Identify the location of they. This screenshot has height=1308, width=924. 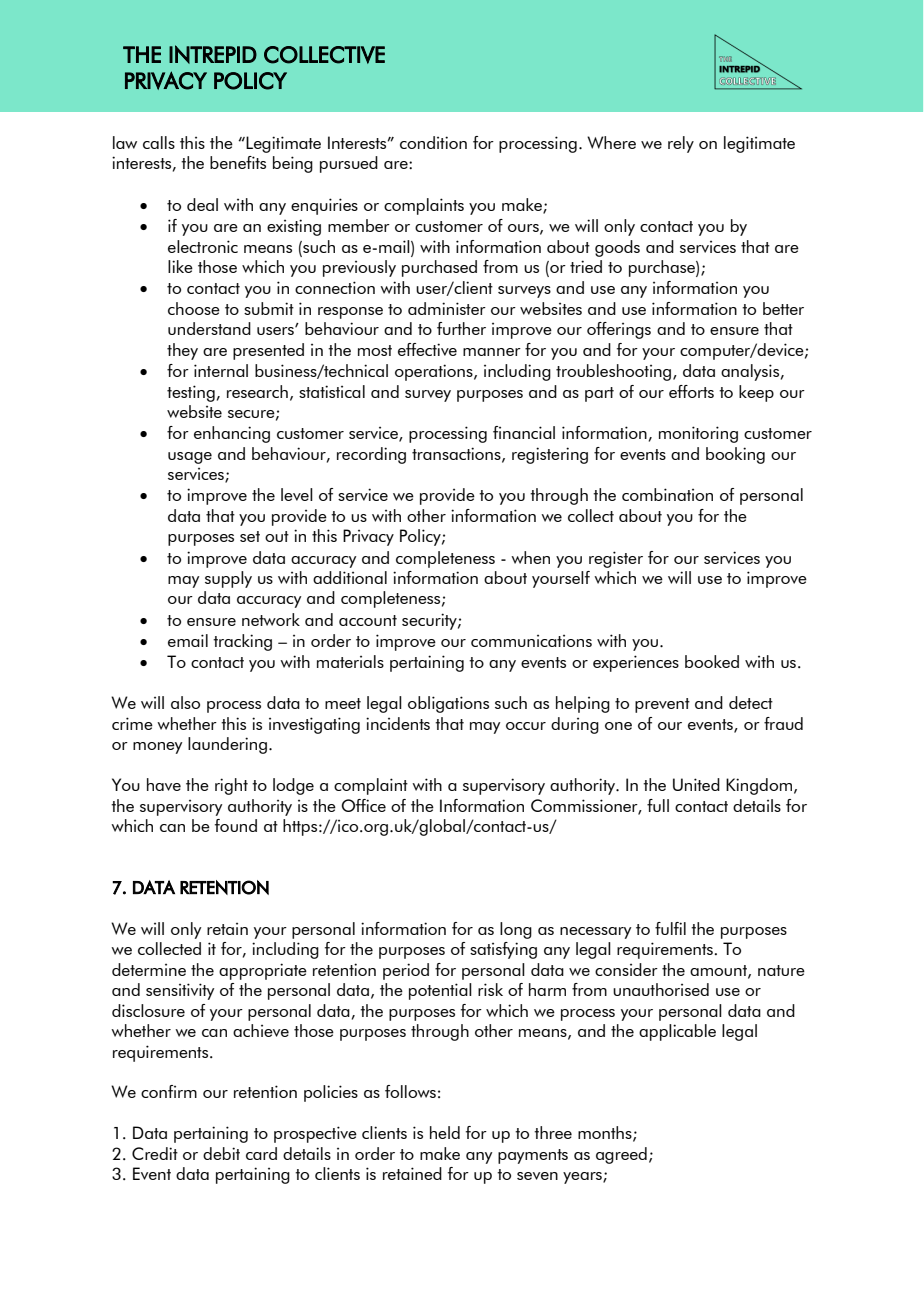
(182, 351).
